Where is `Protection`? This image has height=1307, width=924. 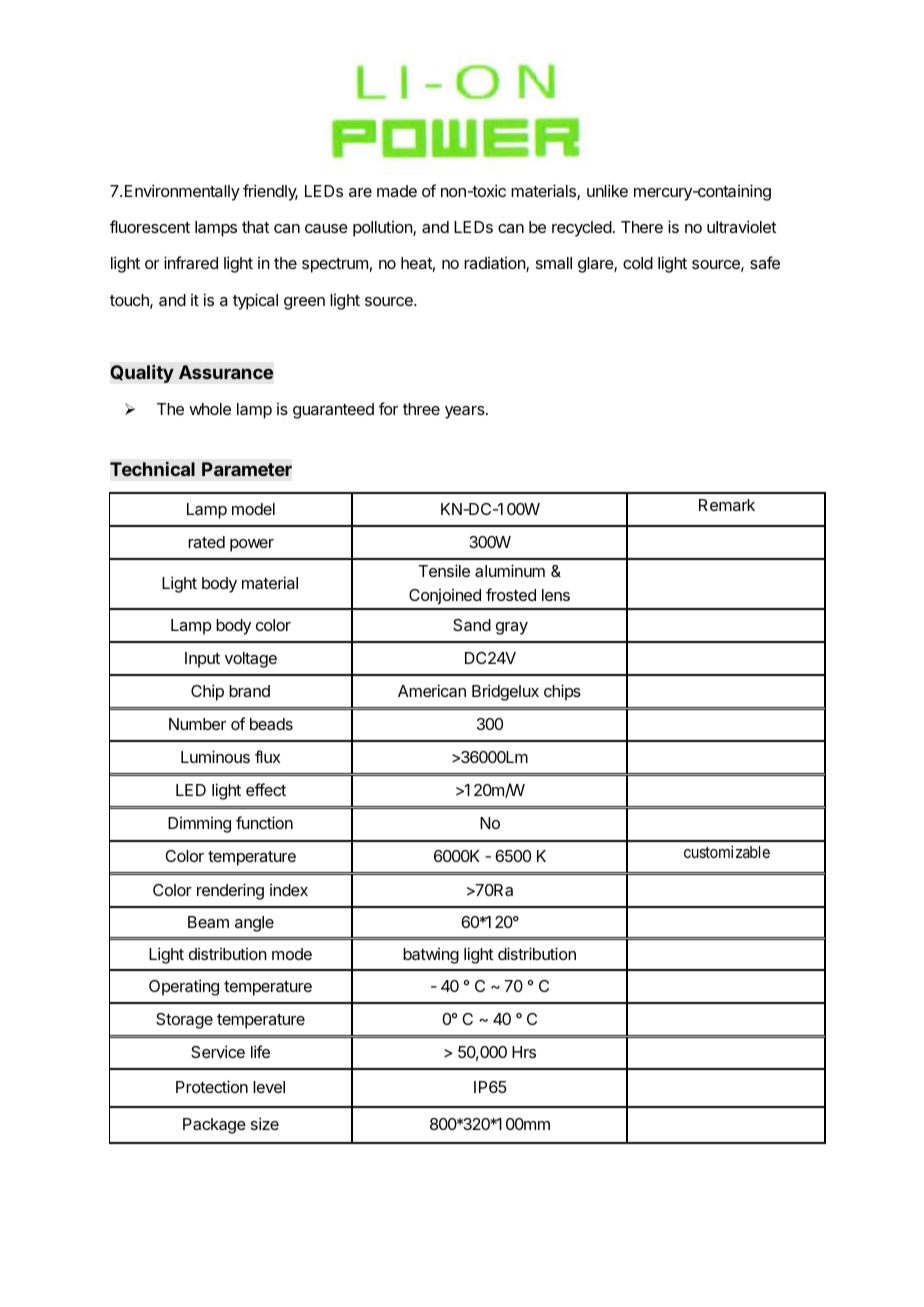 Protection is located at coordinates (212, 1086).
